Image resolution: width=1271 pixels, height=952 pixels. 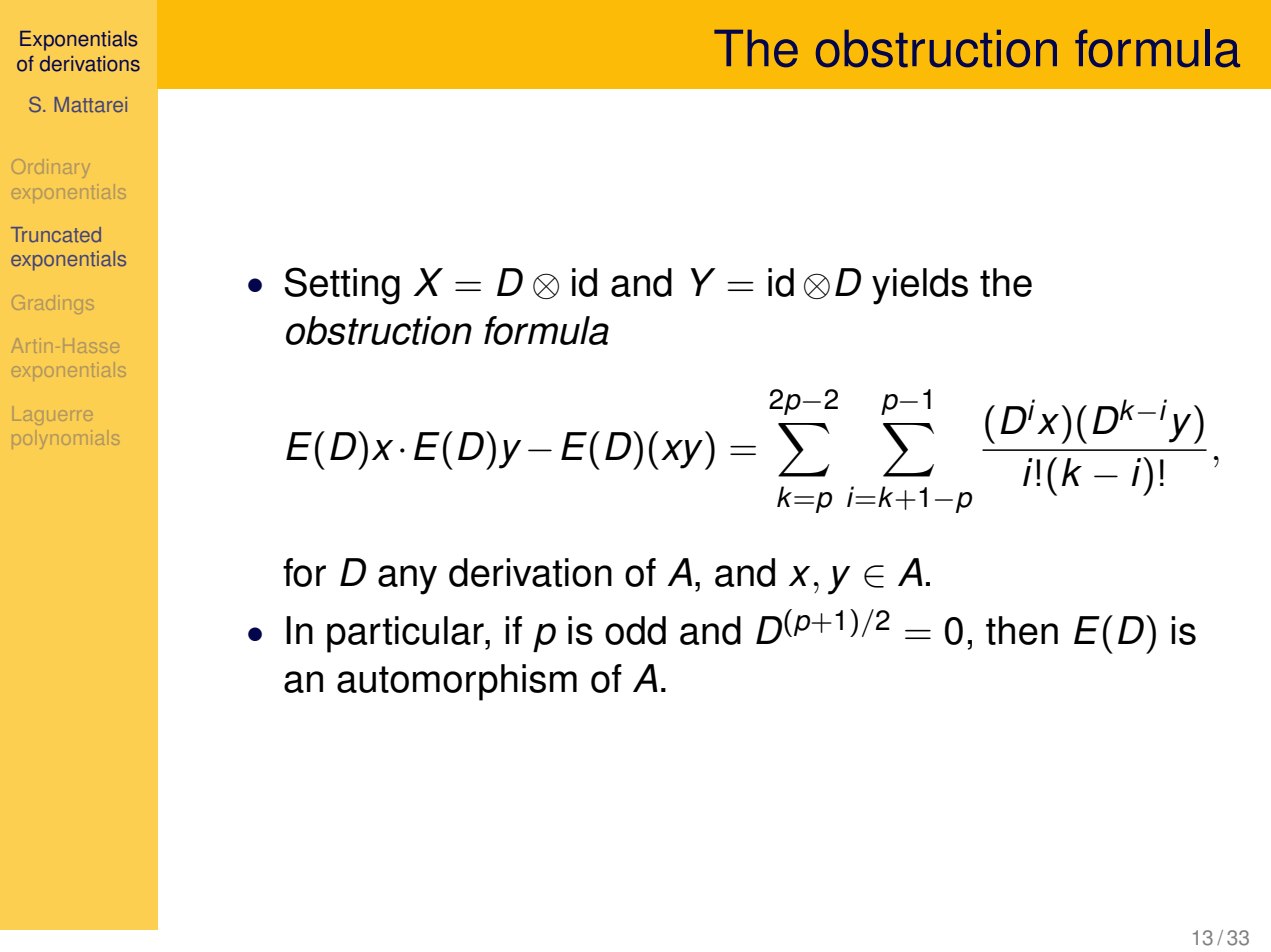 What do you see at coordinates (1022, 630) in the screenshot?
I see `then` at bounding box center [1022, 630].
